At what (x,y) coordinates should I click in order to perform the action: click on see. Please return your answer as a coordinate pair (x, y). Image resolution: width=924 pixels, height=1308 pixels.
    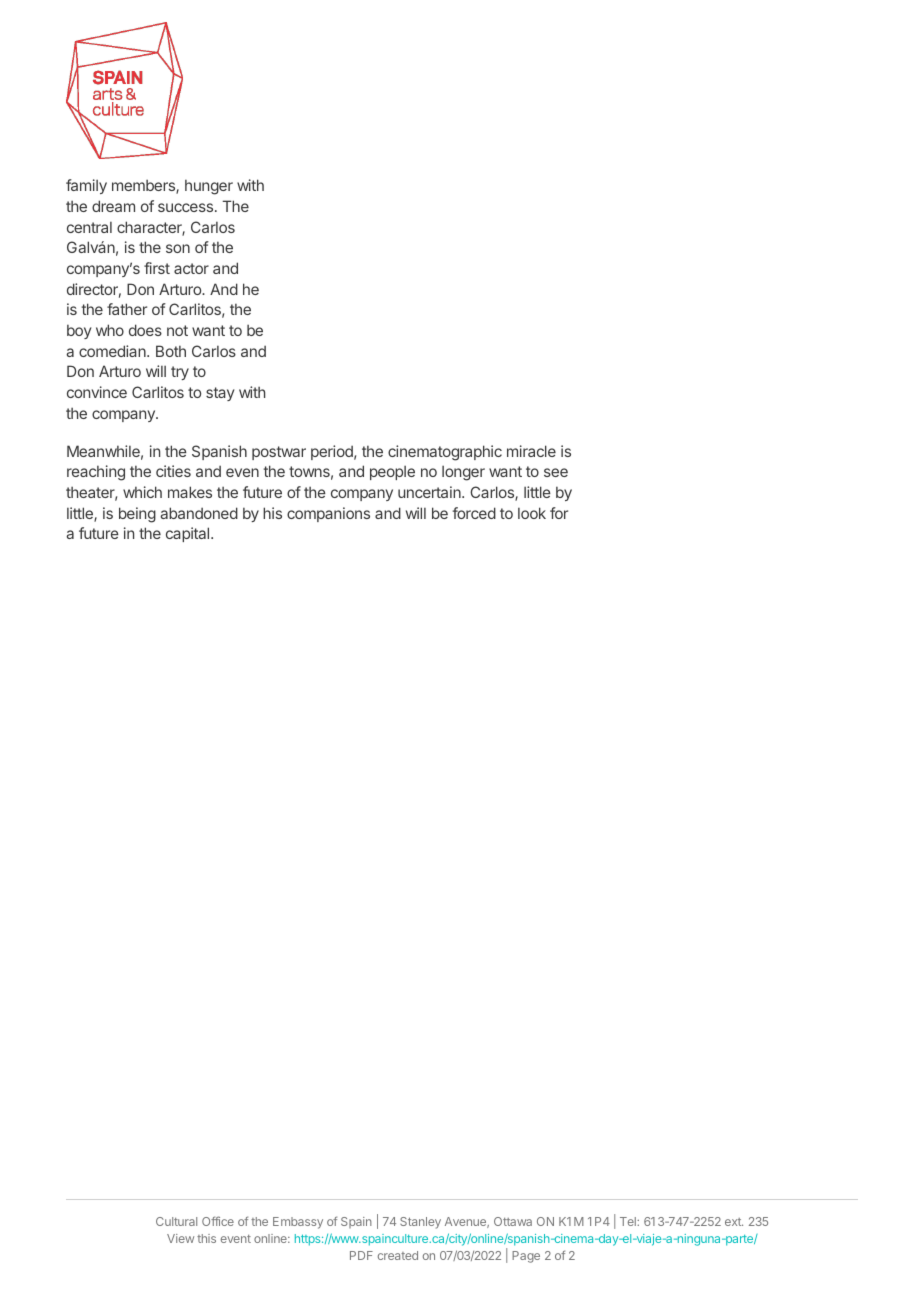
    Looking at the image, I should click on (556, 472).
